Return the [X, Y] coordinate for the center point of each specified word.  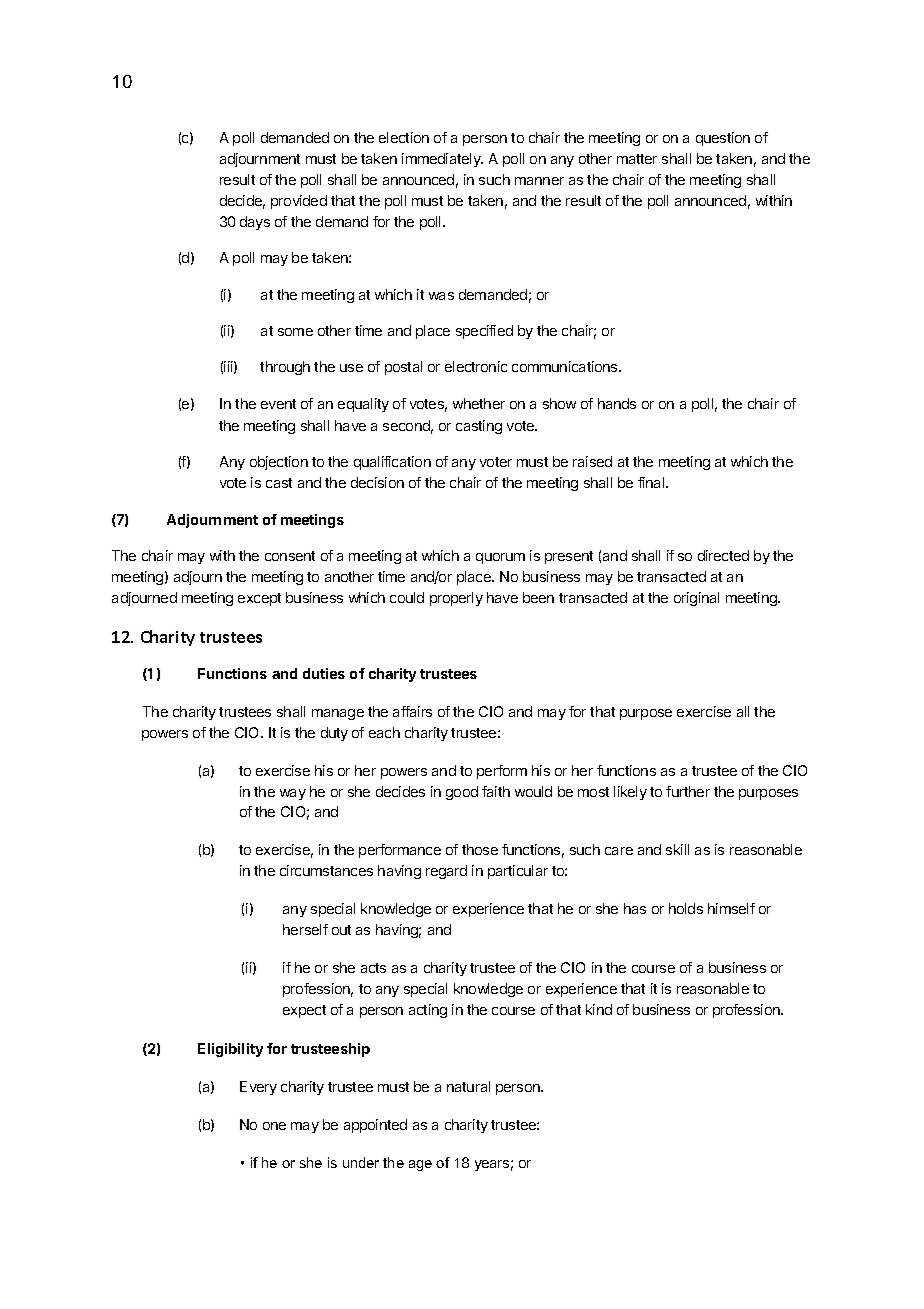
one [274, 1126]
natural [468, 1086]
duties [324, 673]
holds [686, 908]
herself [305, 929]
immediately [442, 160]
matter [637, 159]
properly [456, 599]
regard [446, 872]
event [278, 404]
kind [599, 1009]
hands [617, 403]
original [696, 599]
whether [479, 403]
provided [299, 202]
